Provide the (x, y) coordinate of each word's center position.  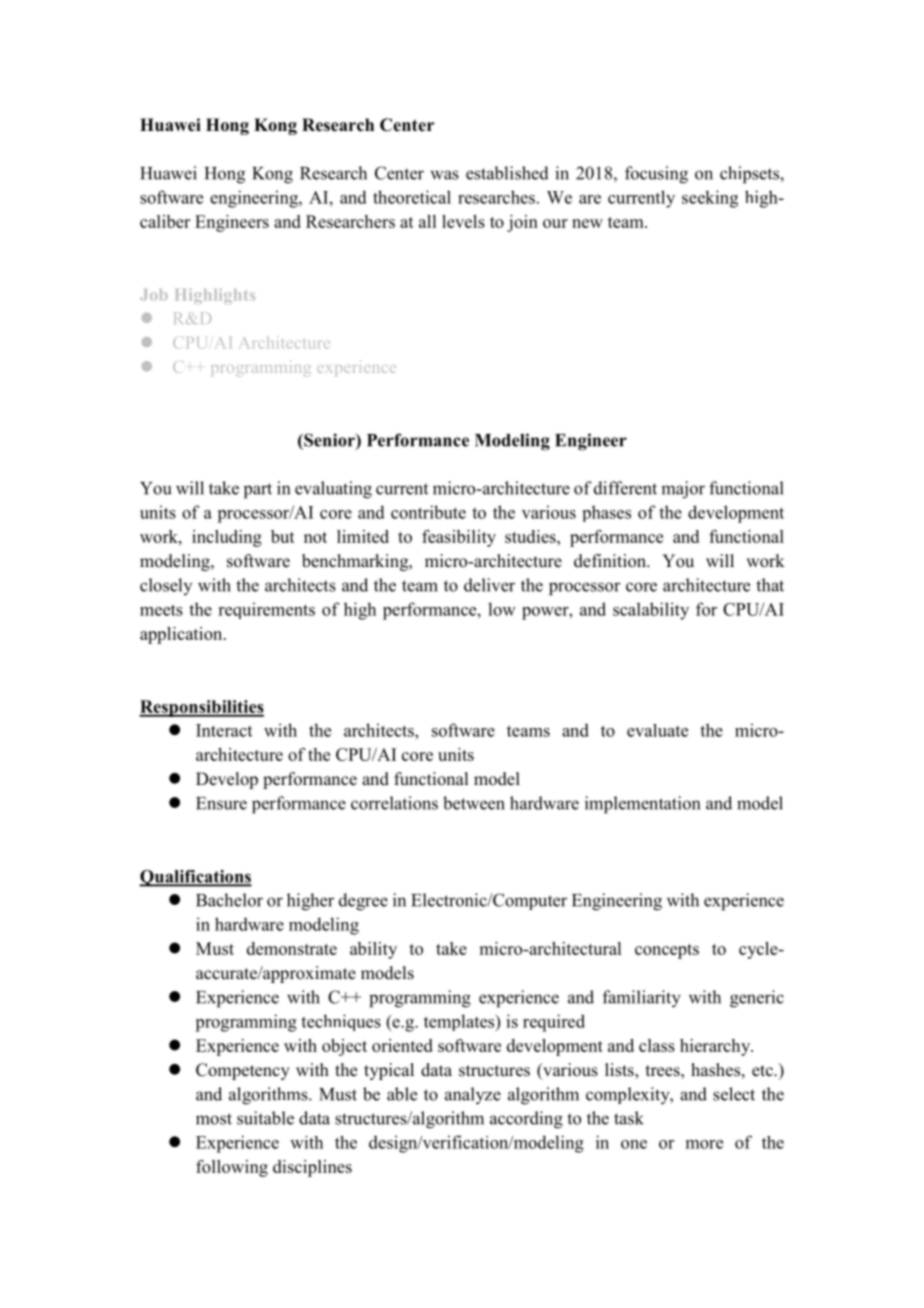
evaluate (657, 730)
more (704, 1144)
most (214, 1119)
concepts (667, 951)
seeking (710, 199)
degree (363, 902)
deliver (489, 585)
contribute (428, 512)
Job (154, 295)
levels (463, 221)
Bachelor (229, 900)
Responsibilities (201, 708)
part (258, 491)
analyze (473, 1096)
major (683, 490)
